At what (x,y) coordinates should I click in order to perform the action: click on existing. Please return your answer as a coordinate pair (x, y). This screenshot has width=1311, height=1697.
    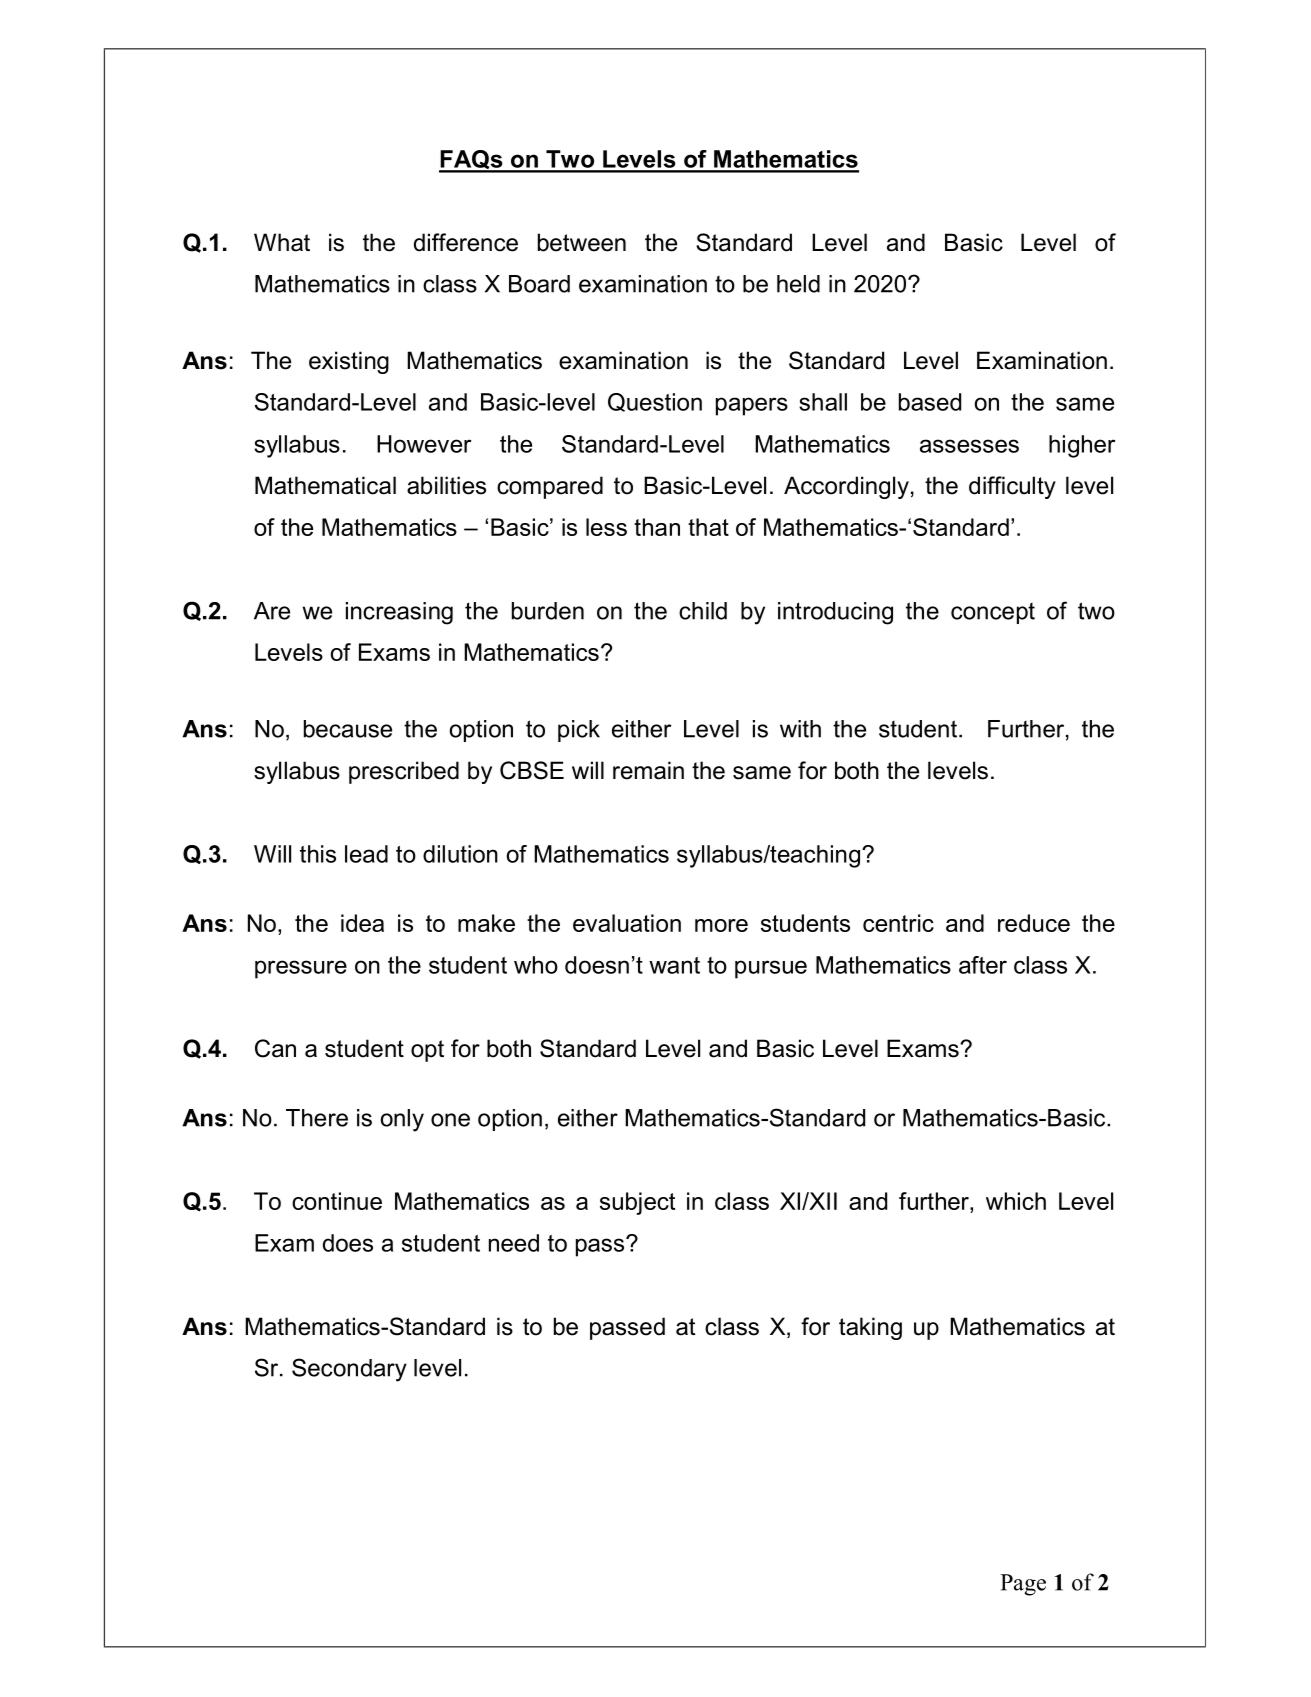
    Looking at the image, I should click on (349, 362).
